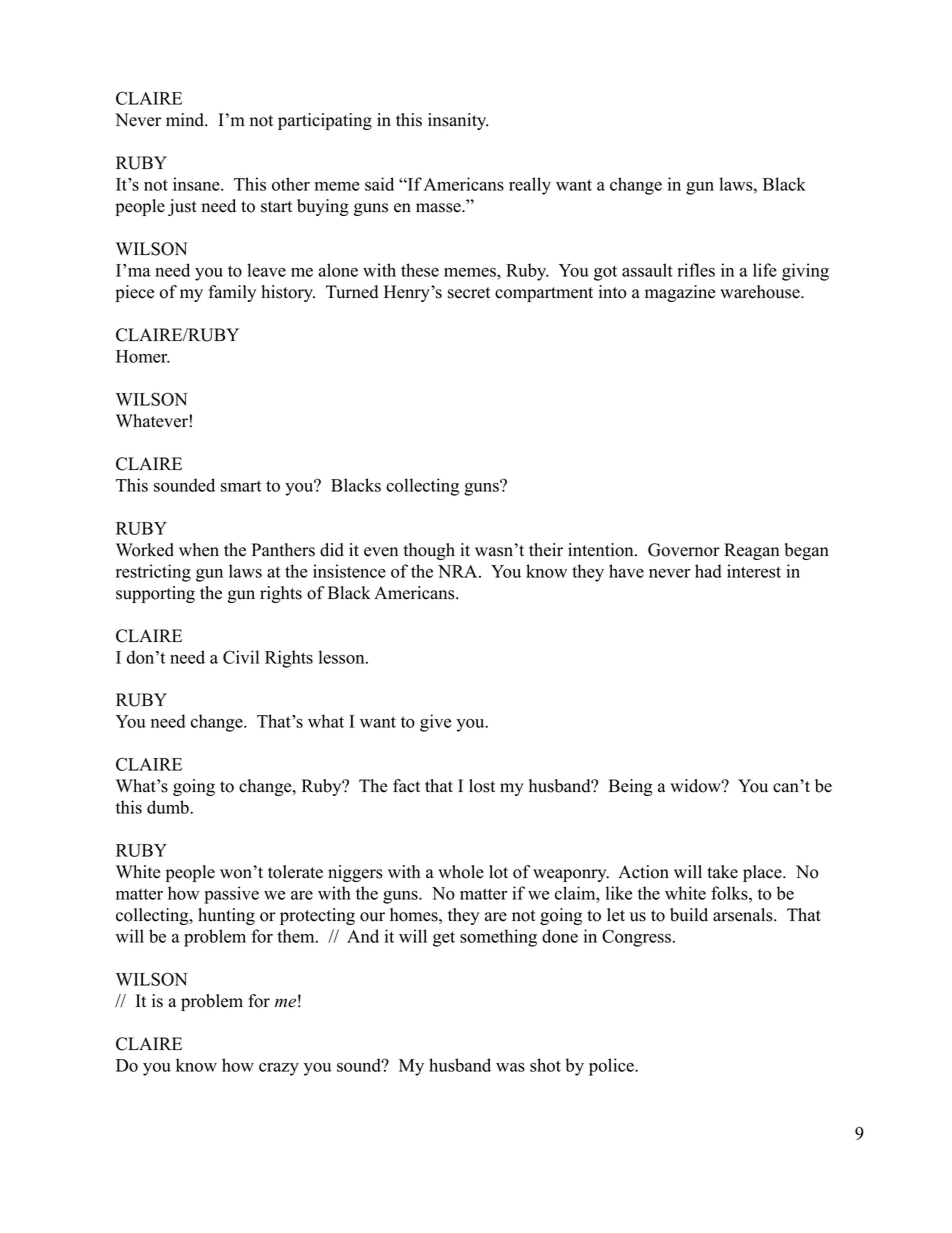  Describe the element at coordinates (279, 1069) in the document. I see `crazy` at that location.
